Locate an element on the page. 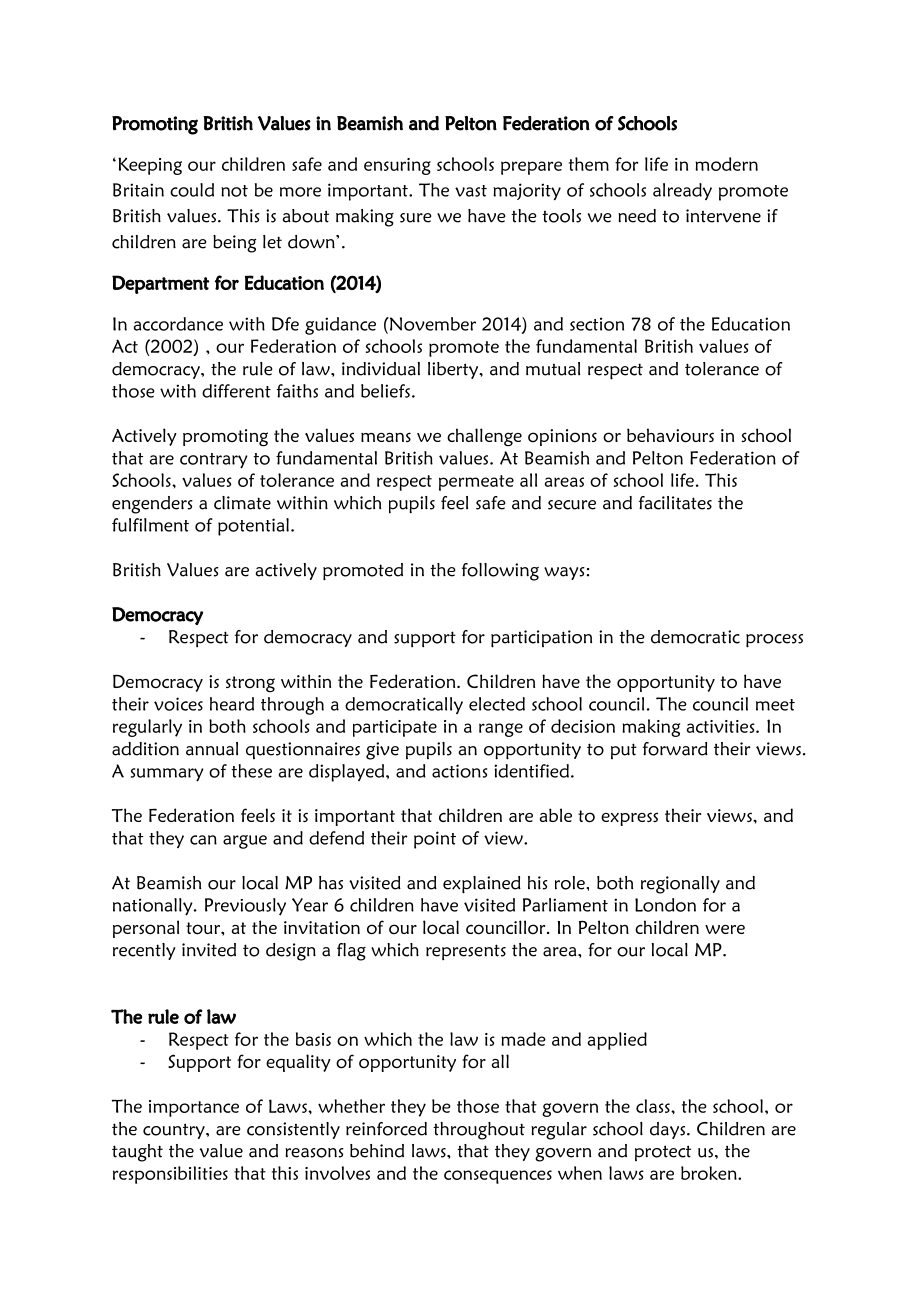  challenge is located at coordinates (484, 437).
